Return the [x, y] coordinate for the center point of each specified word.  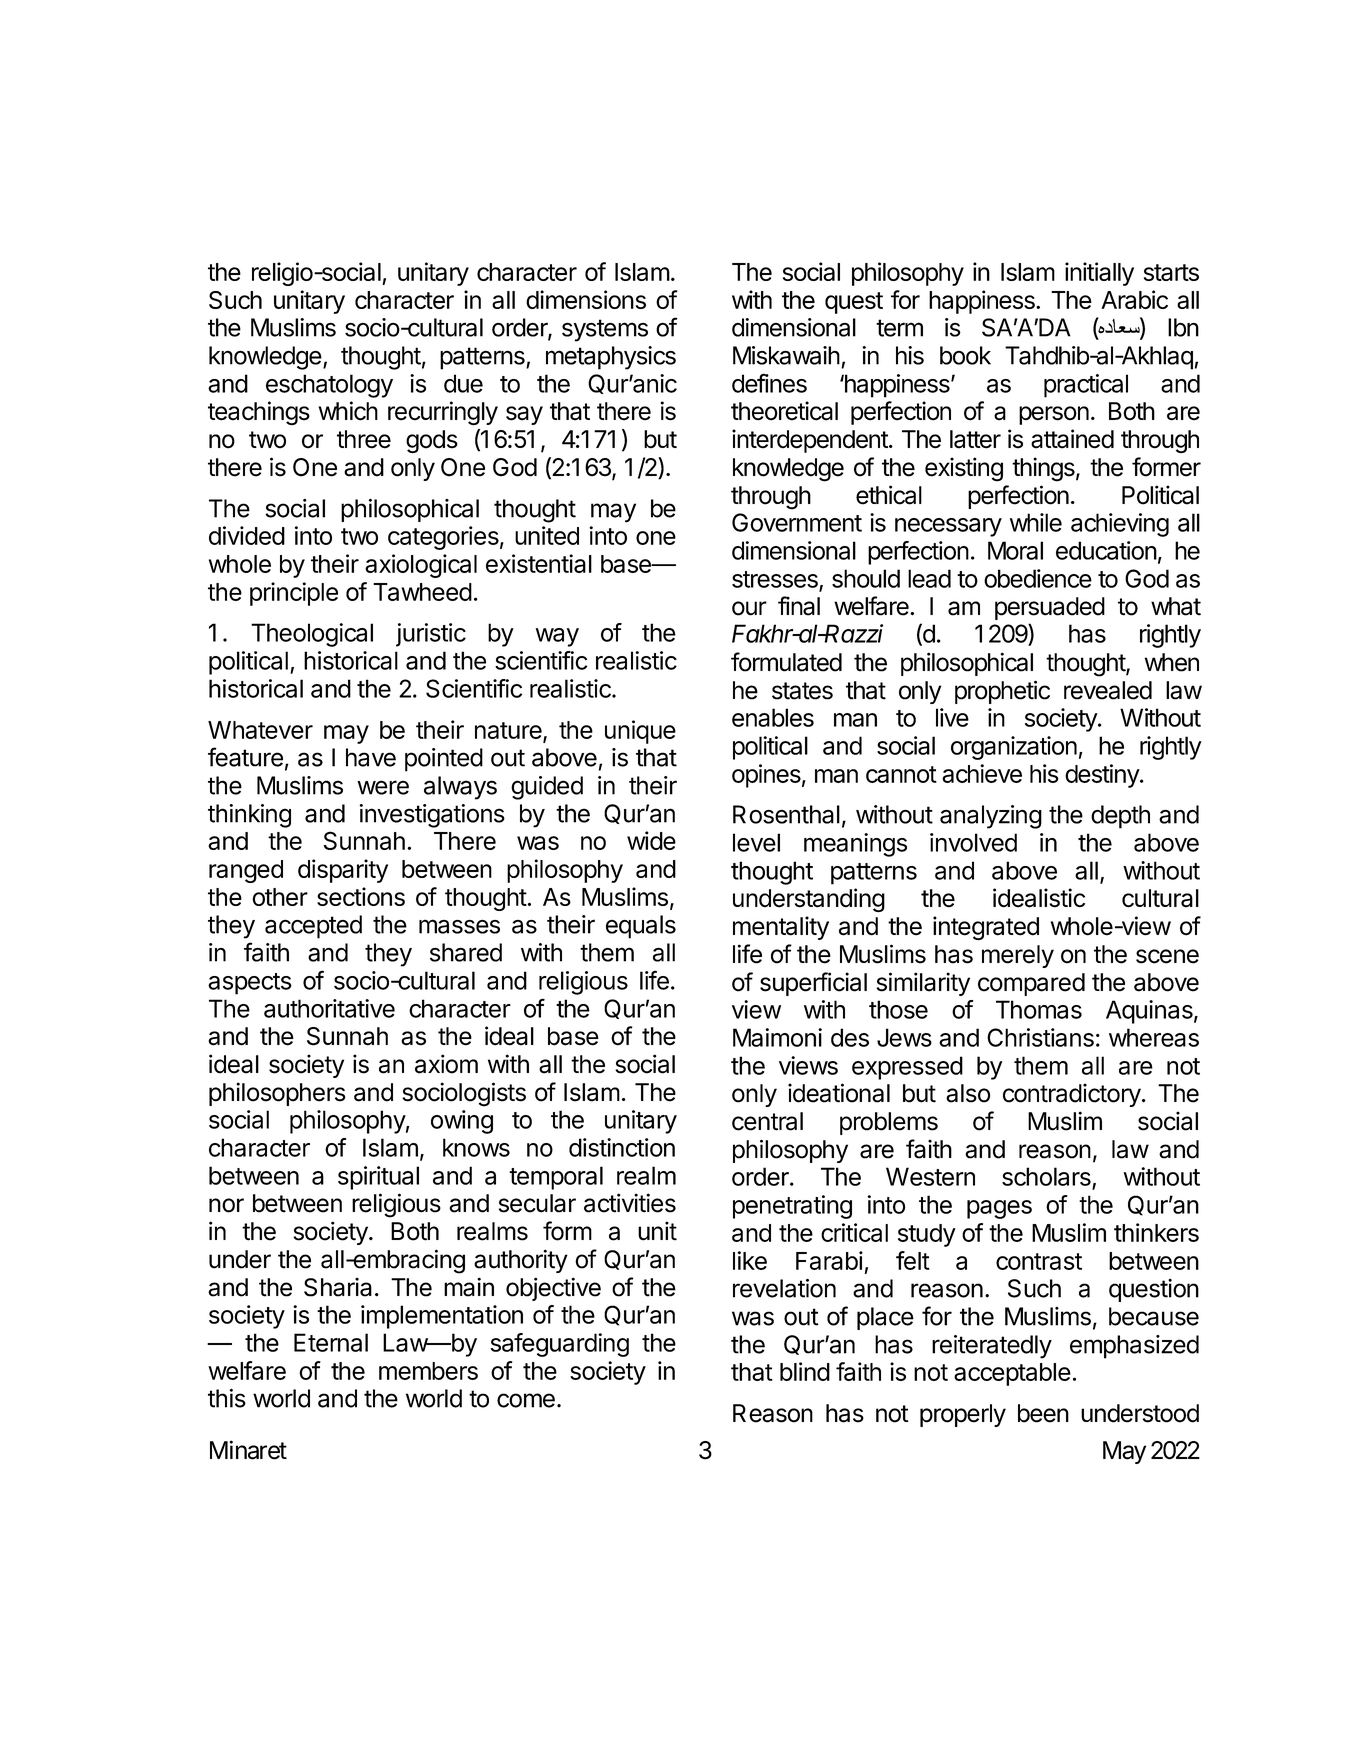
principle [294, 594]
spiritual [378, 1178]
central [767, 1121]
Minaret [248, 1450]
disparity [343, 871]
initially [1099, 274]
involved [973, 842]
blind [805, 1371]
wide [651, 840]
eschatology [329, 386]
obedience [1038, 578]
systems [605, 330]
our [749, 608]
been [1043, 1413]
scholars [1046, 1176]
